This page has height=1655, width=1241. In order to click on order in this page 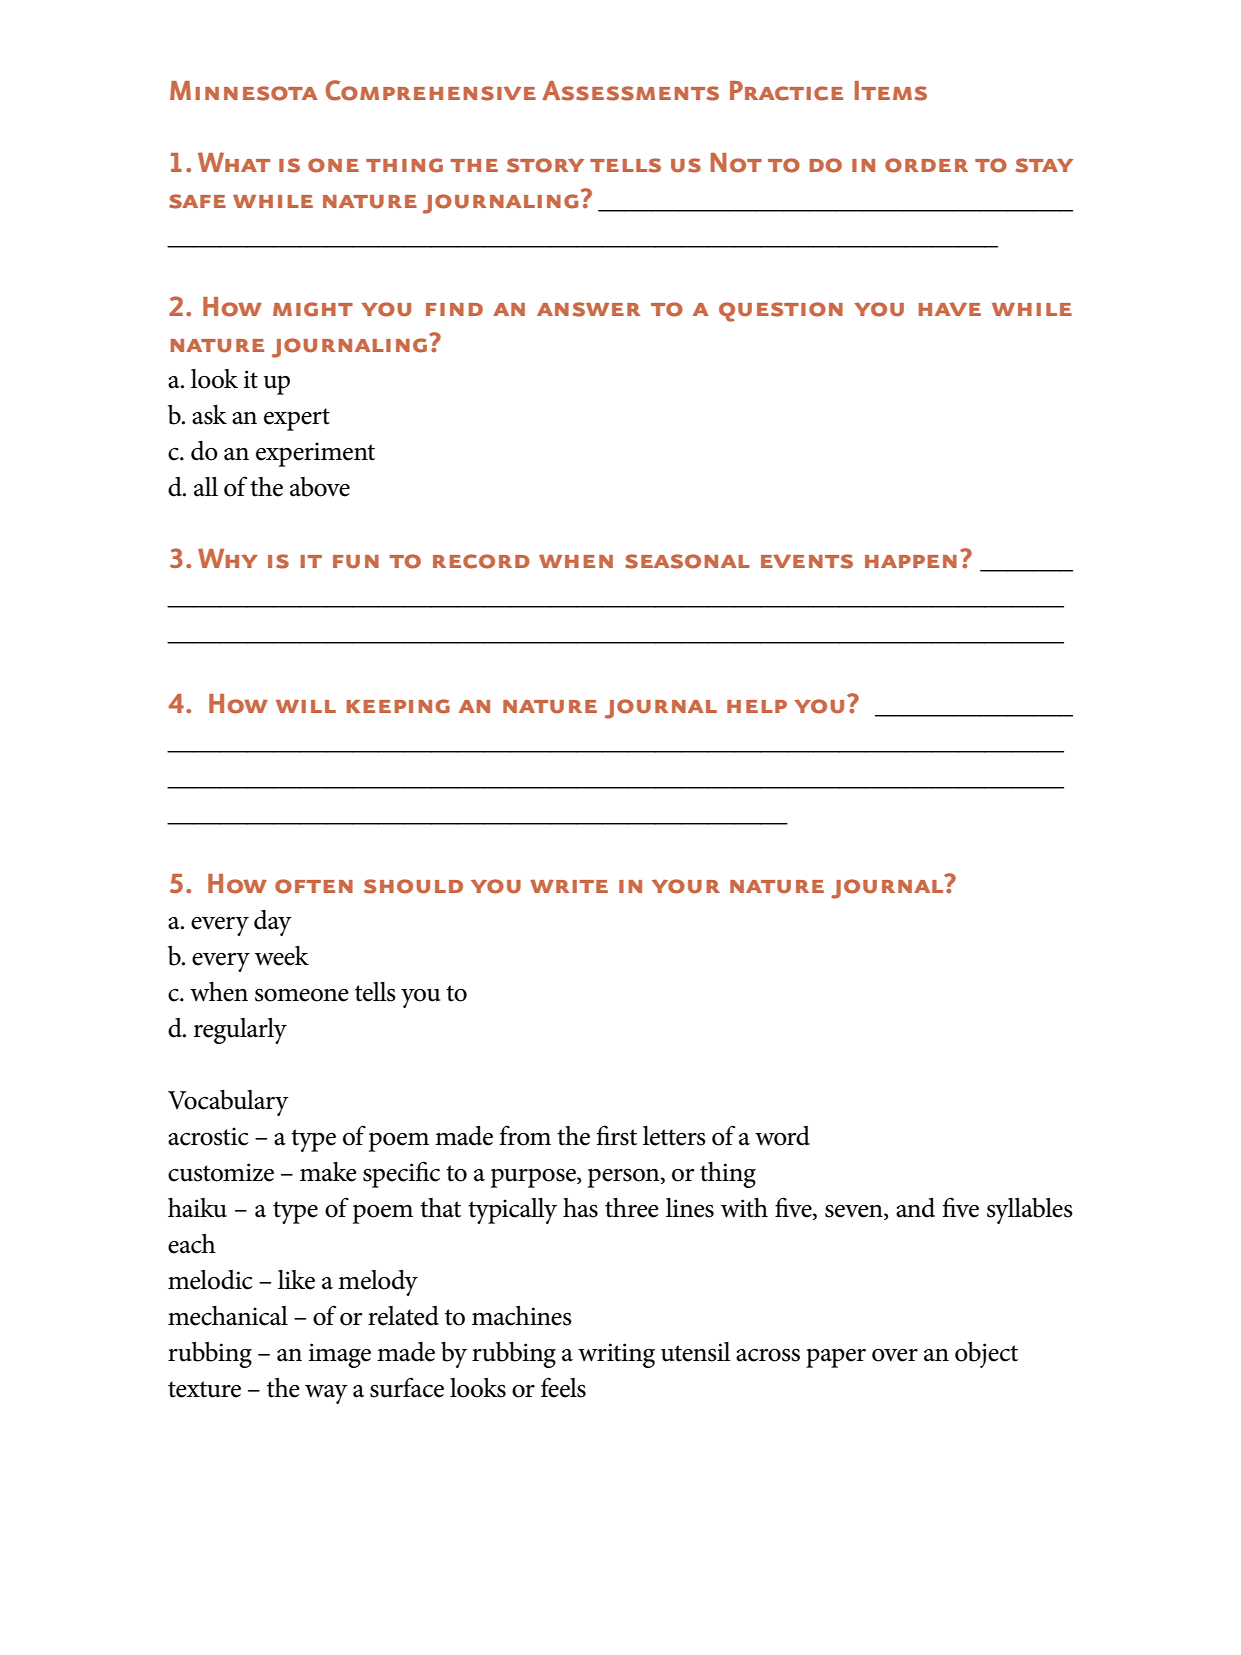, I will do `click(926, 165)`.
